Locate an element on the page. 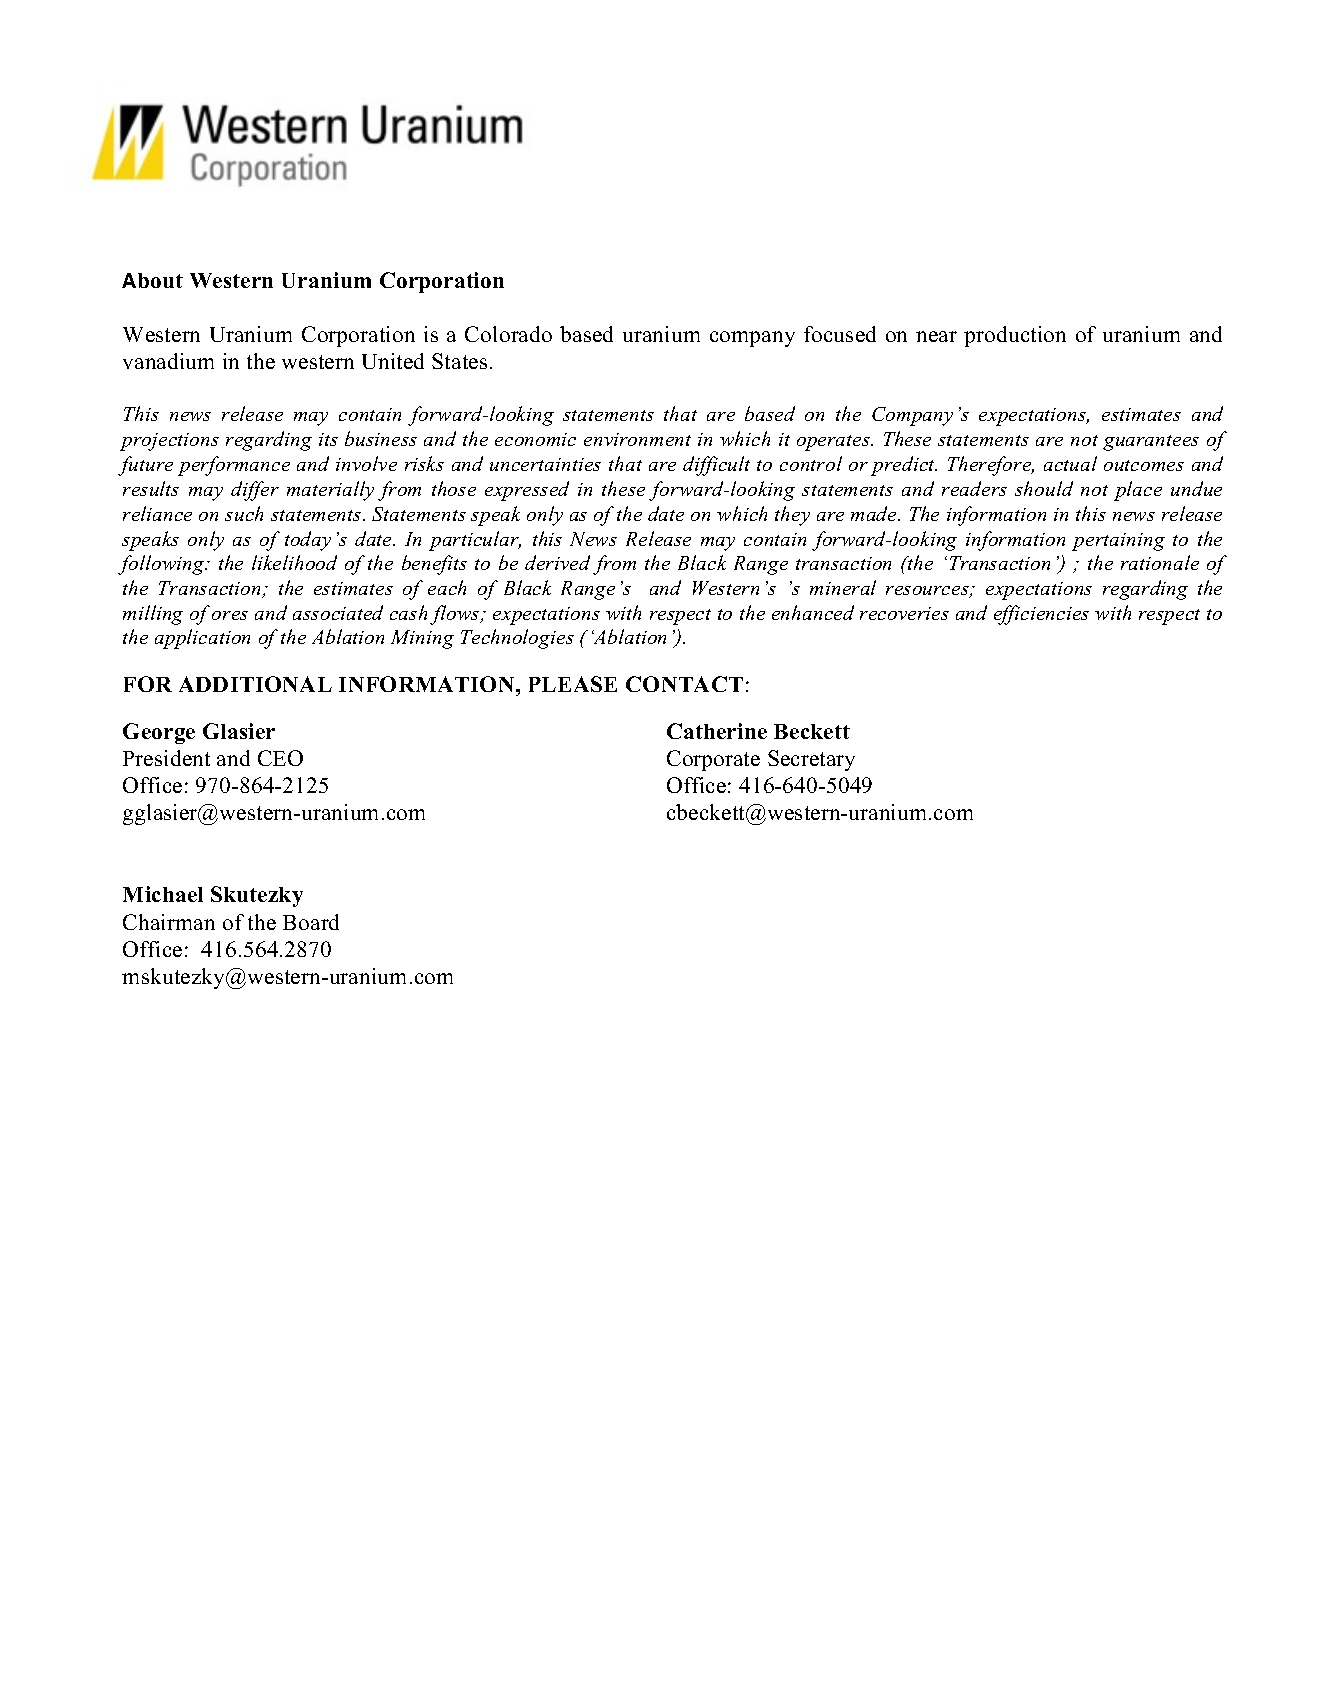 This image has width=1320, height=1708. Colorado is located at coordinates (508, 334).
